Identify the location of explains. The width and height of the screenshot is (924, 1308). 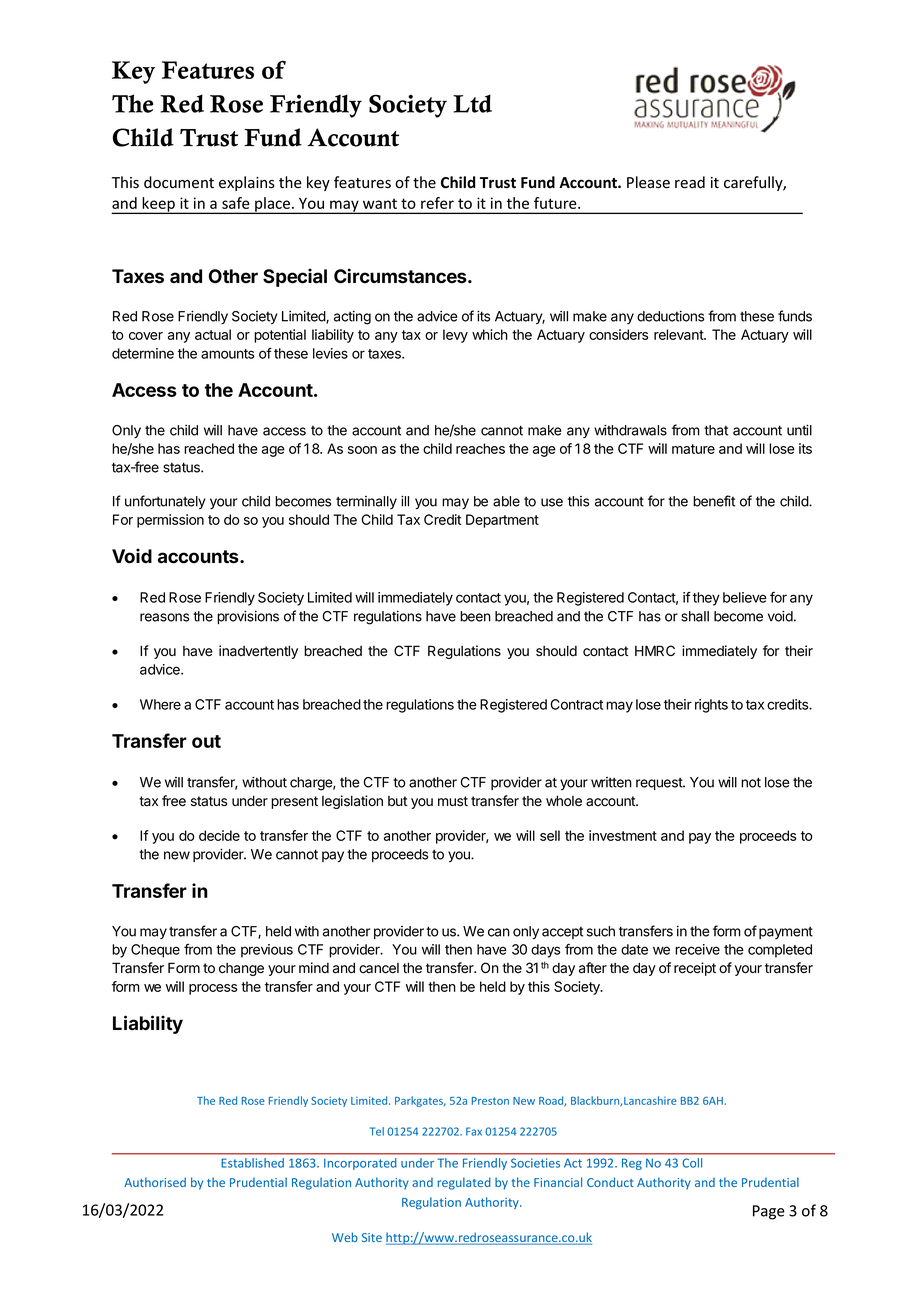
(247, 183).
